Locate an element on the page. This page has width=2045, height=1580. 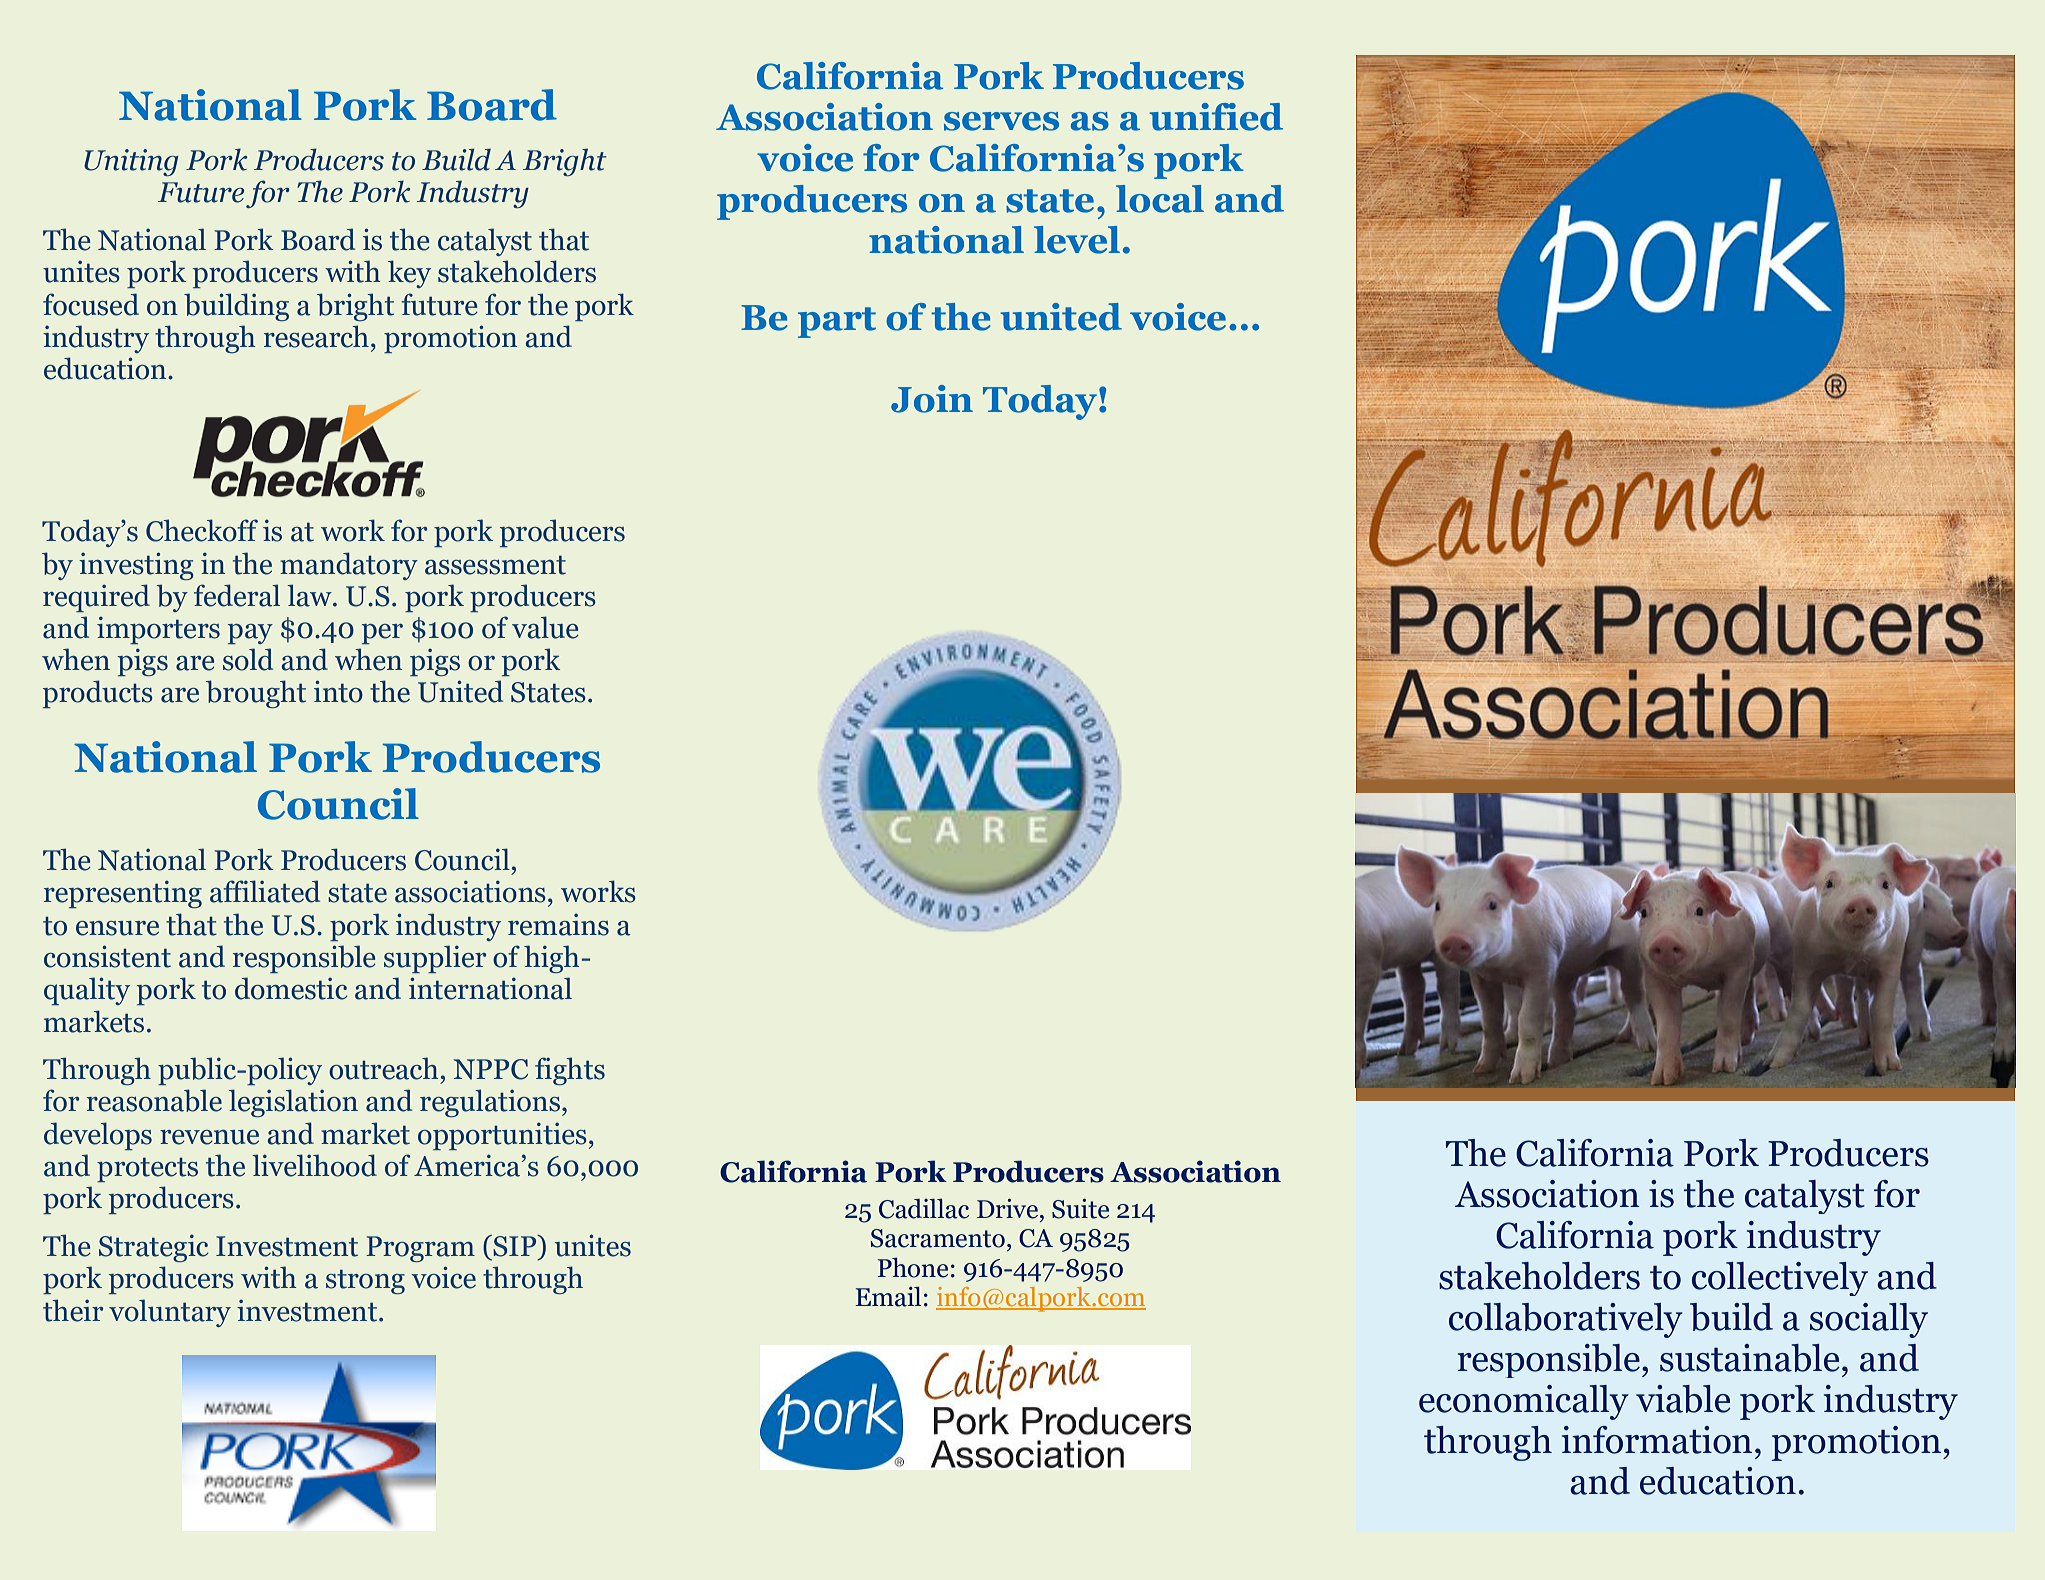
outreach is located at coordinates (384, 1068).
